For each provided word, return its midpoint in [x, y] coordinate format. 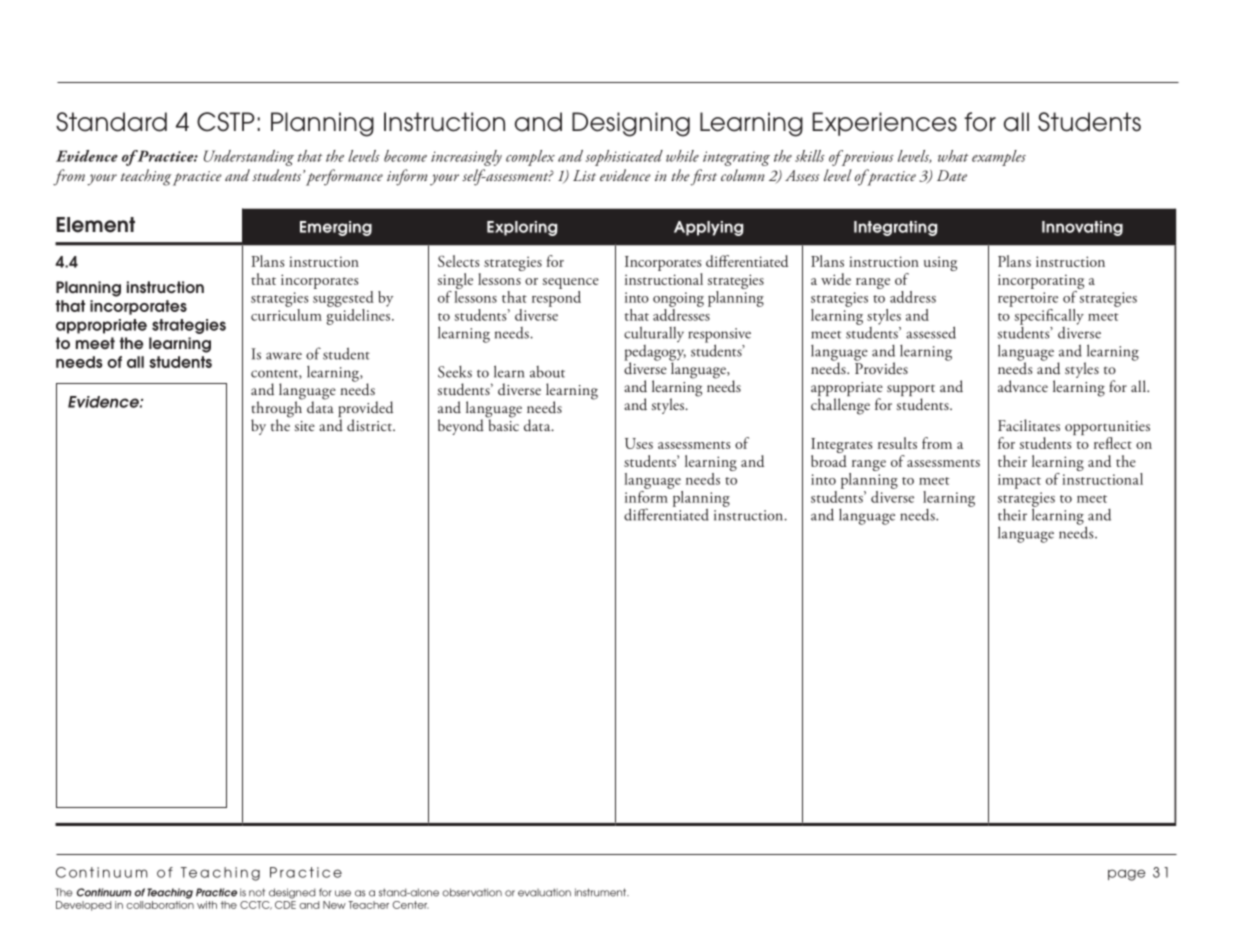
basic [503, 424]
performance [344, 177]
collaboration [160, 905]
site [304, 426]
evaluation [544, 892]
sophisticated [624, 158]
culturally [654, 334]
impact [1019, 481]
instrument [602, 892]
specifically [1048, 315]
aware [284, 356]
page [1127, 875]
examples [999, 158]
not [257, 892]
